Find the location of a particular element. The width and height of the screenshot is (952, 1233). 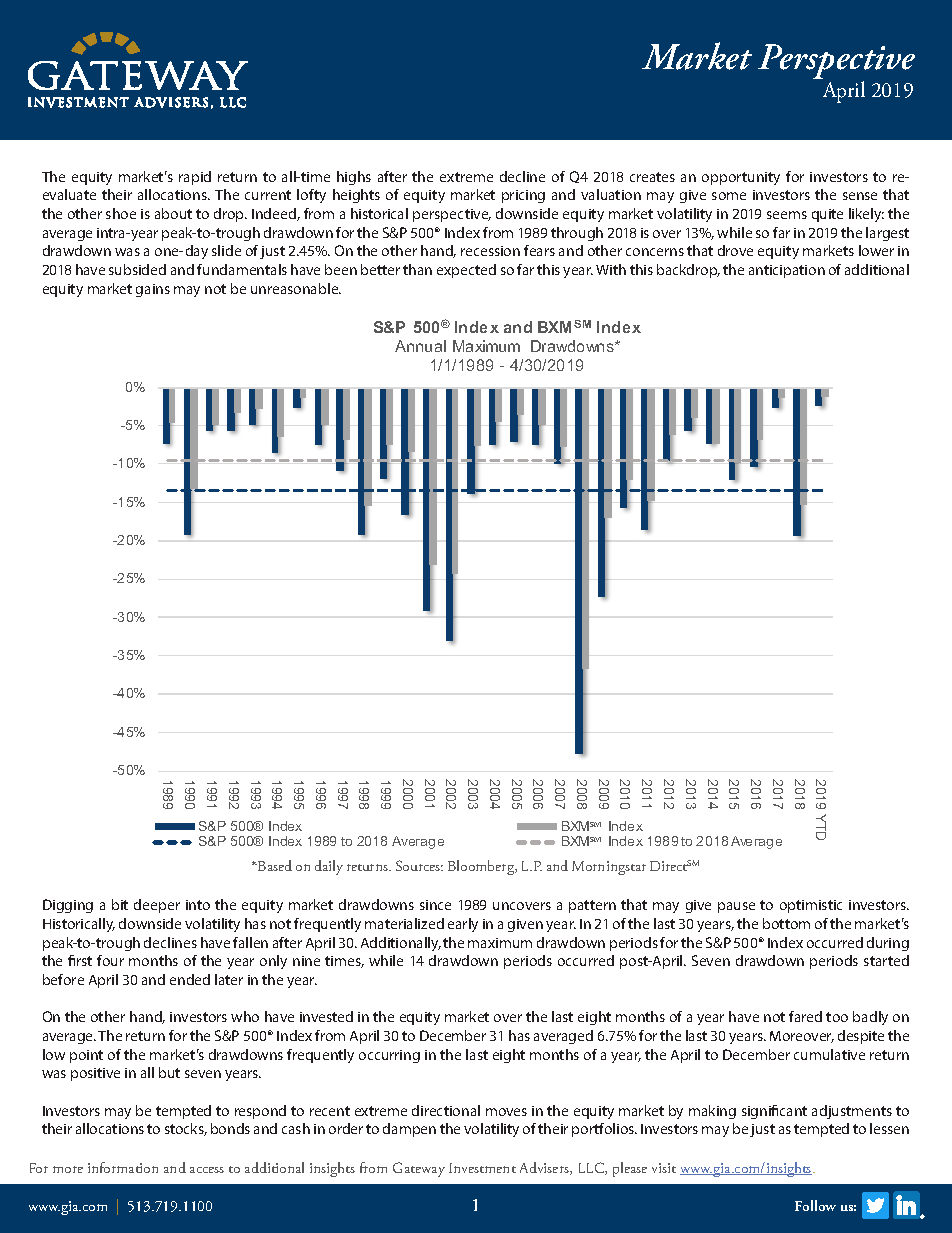

Follow is located at coordinates (815, 1205).
